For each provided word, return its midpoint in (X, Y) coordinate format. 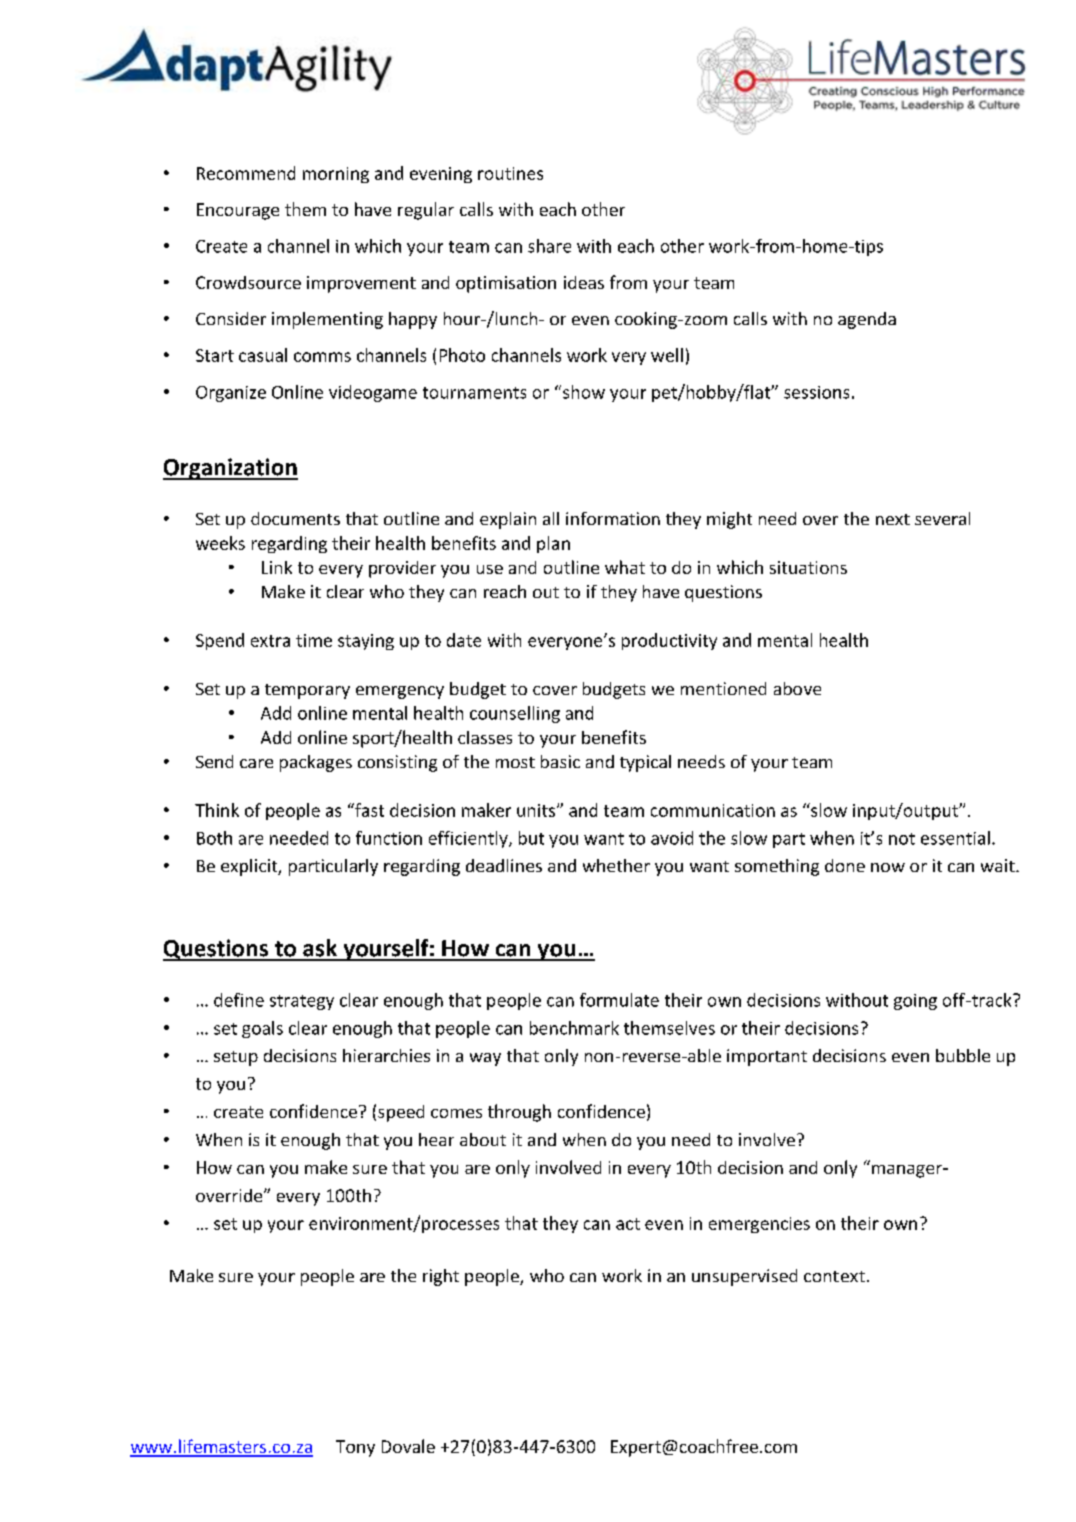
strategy (302, 1002)
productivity (669, 641)
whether (616, 865)
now (888, 867)
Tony (355, 1448)
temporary (307, 691)
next (893, 519)
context (834, 1276)
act (628, 1224)
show (584, 392)
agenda (867, 320)
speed (401, 1113)
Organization (230, 469)
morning (336, 175)
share (549, 246)
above (797, 688)
